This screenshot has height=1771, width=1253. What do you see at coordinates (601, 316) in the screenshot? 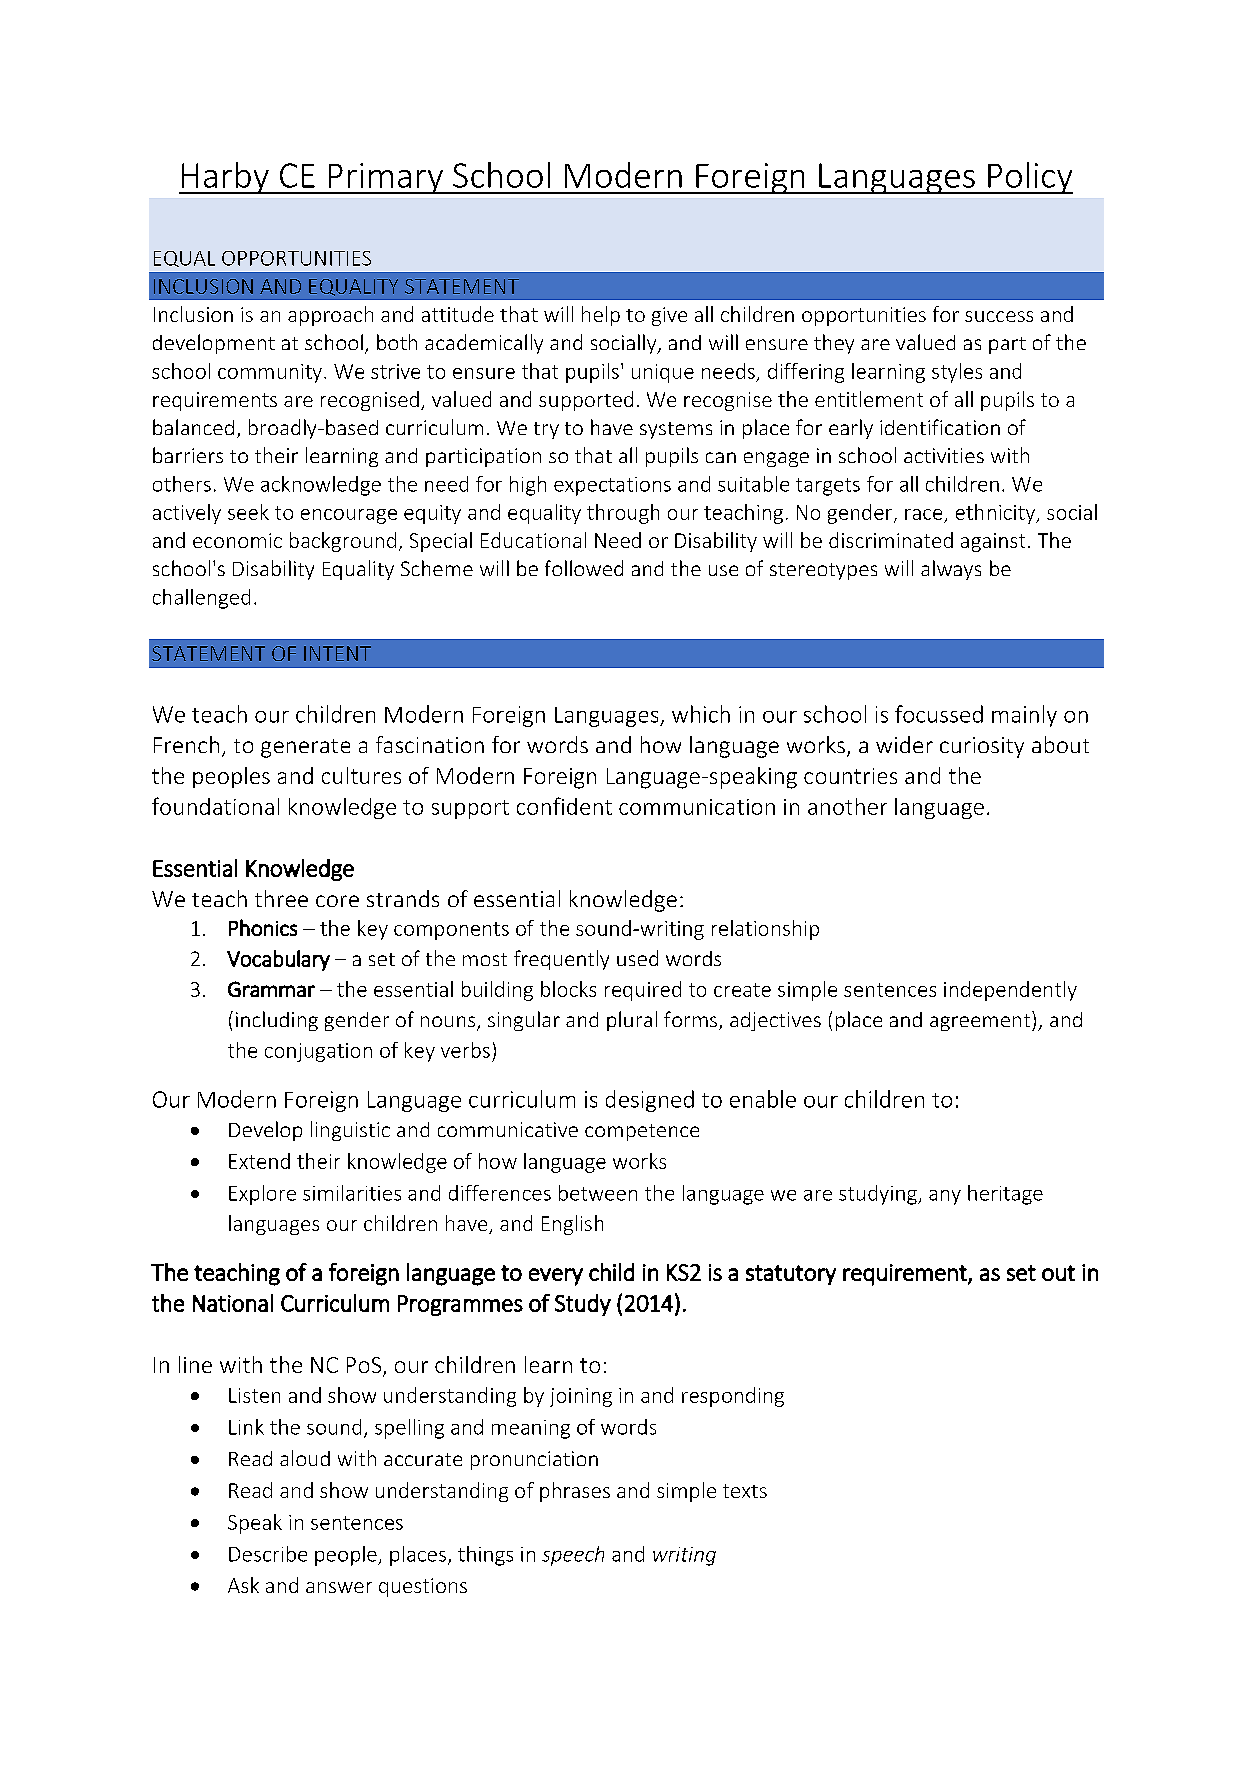
I see `help` at bounding box center [601, 316].
